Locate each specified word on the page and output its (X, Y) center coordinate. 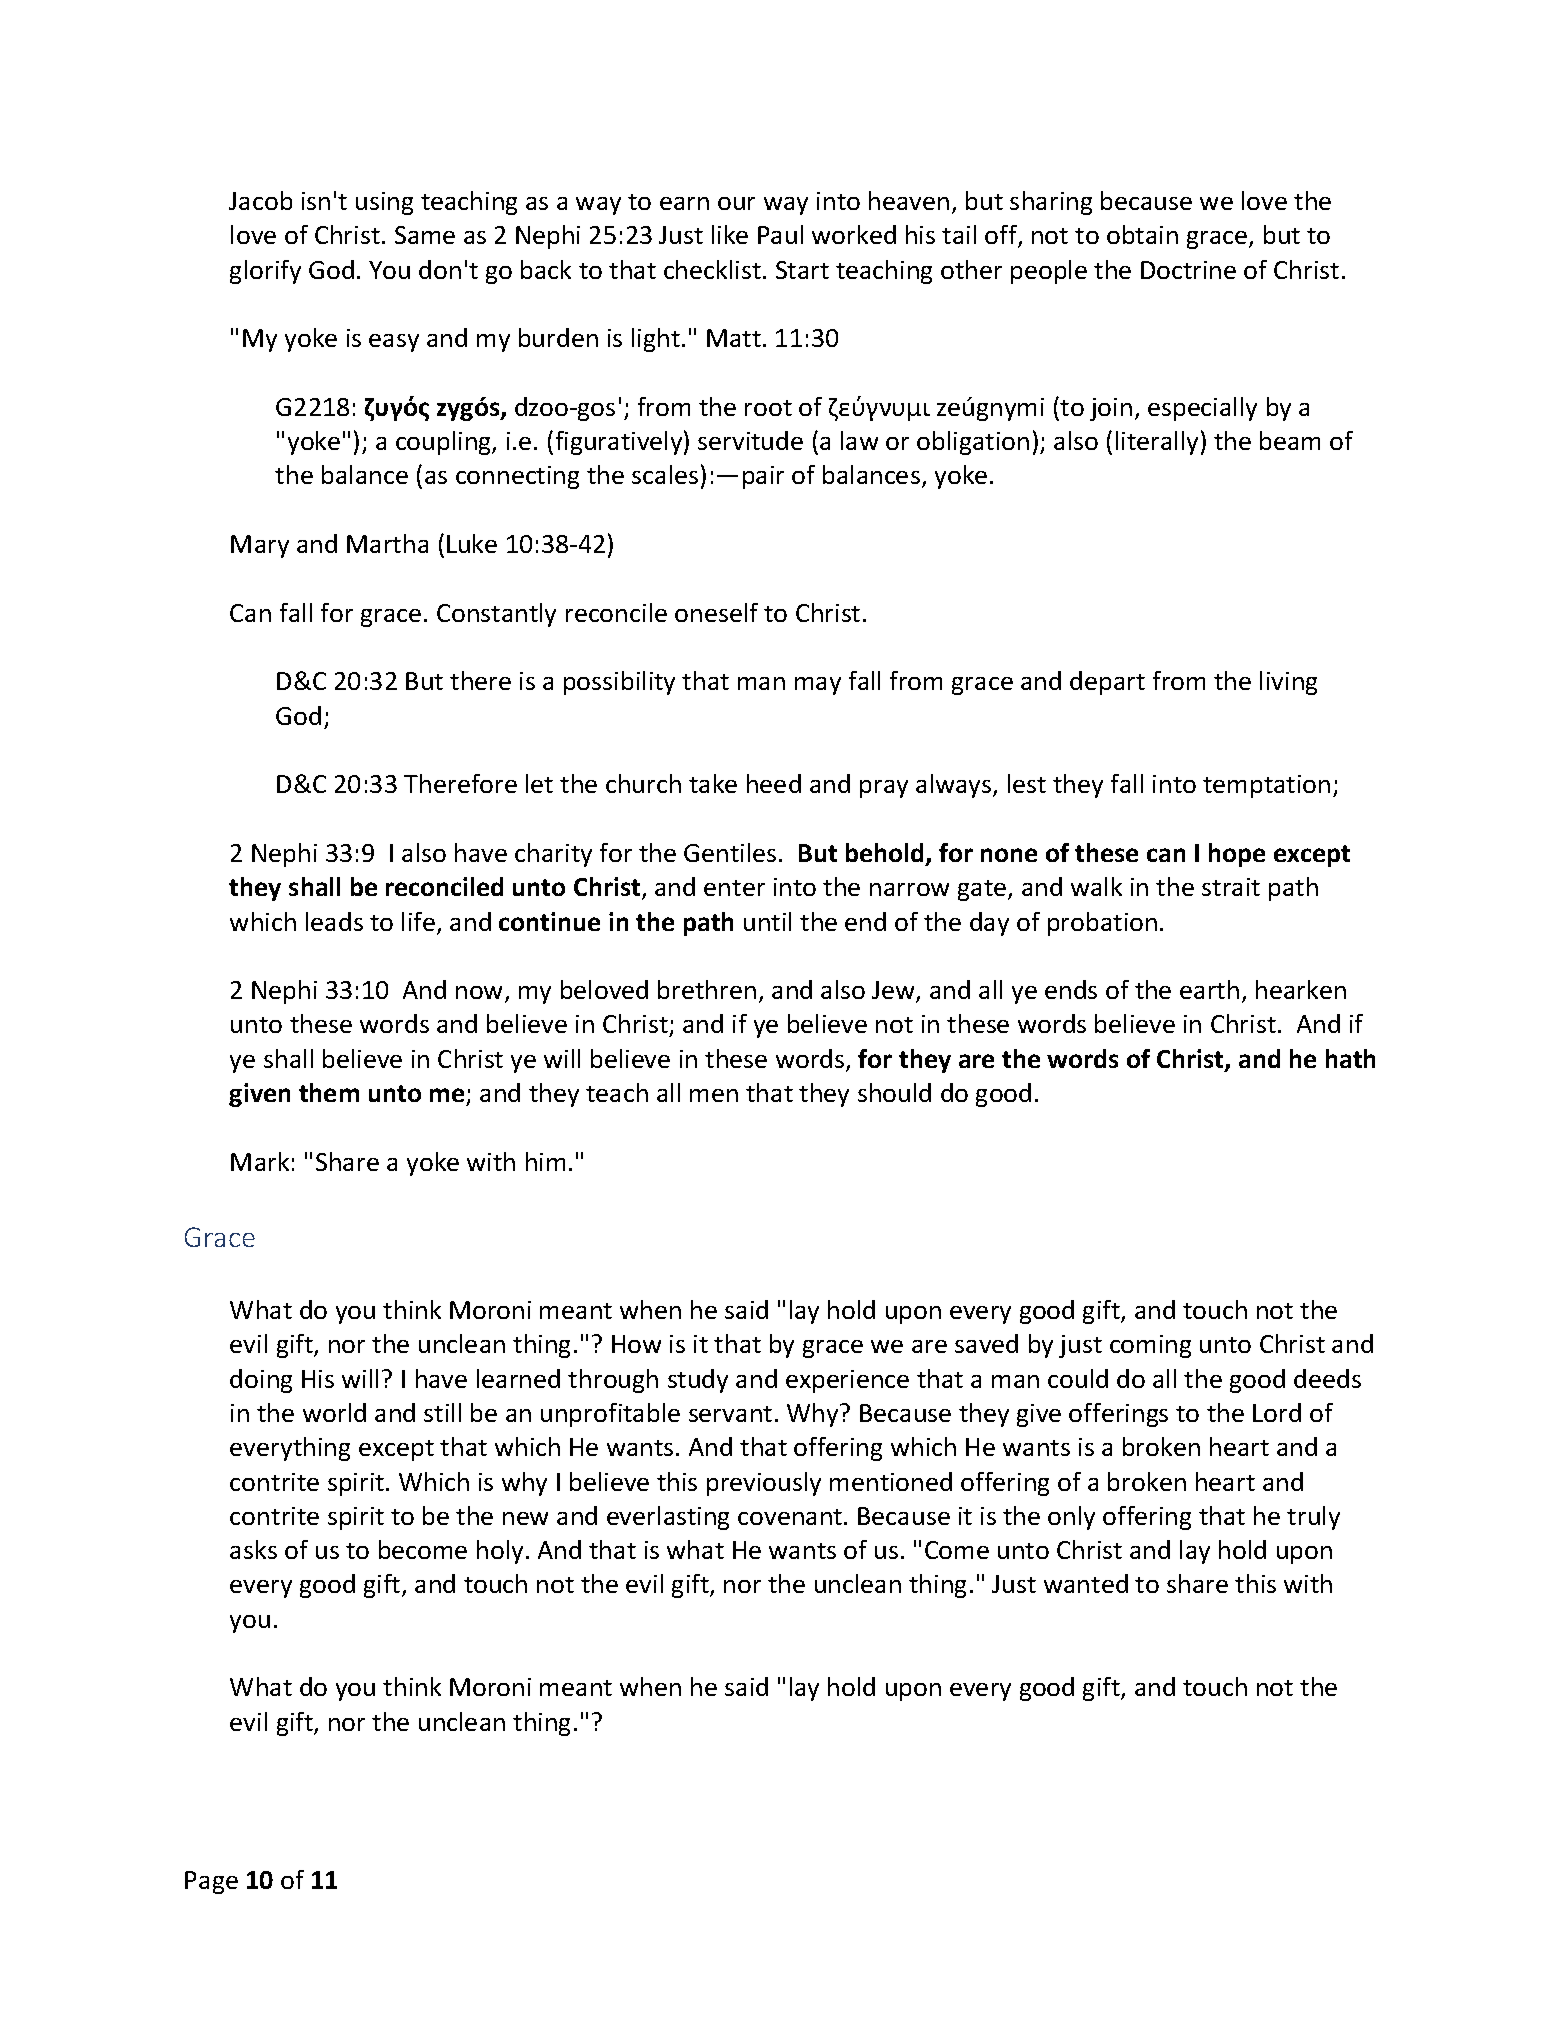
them (329, 1092)
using (384, 203)
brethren (707, 989)
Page (211, 1882)
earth (1209, 989)
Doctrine (1188, 270)
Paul (780, 234)
